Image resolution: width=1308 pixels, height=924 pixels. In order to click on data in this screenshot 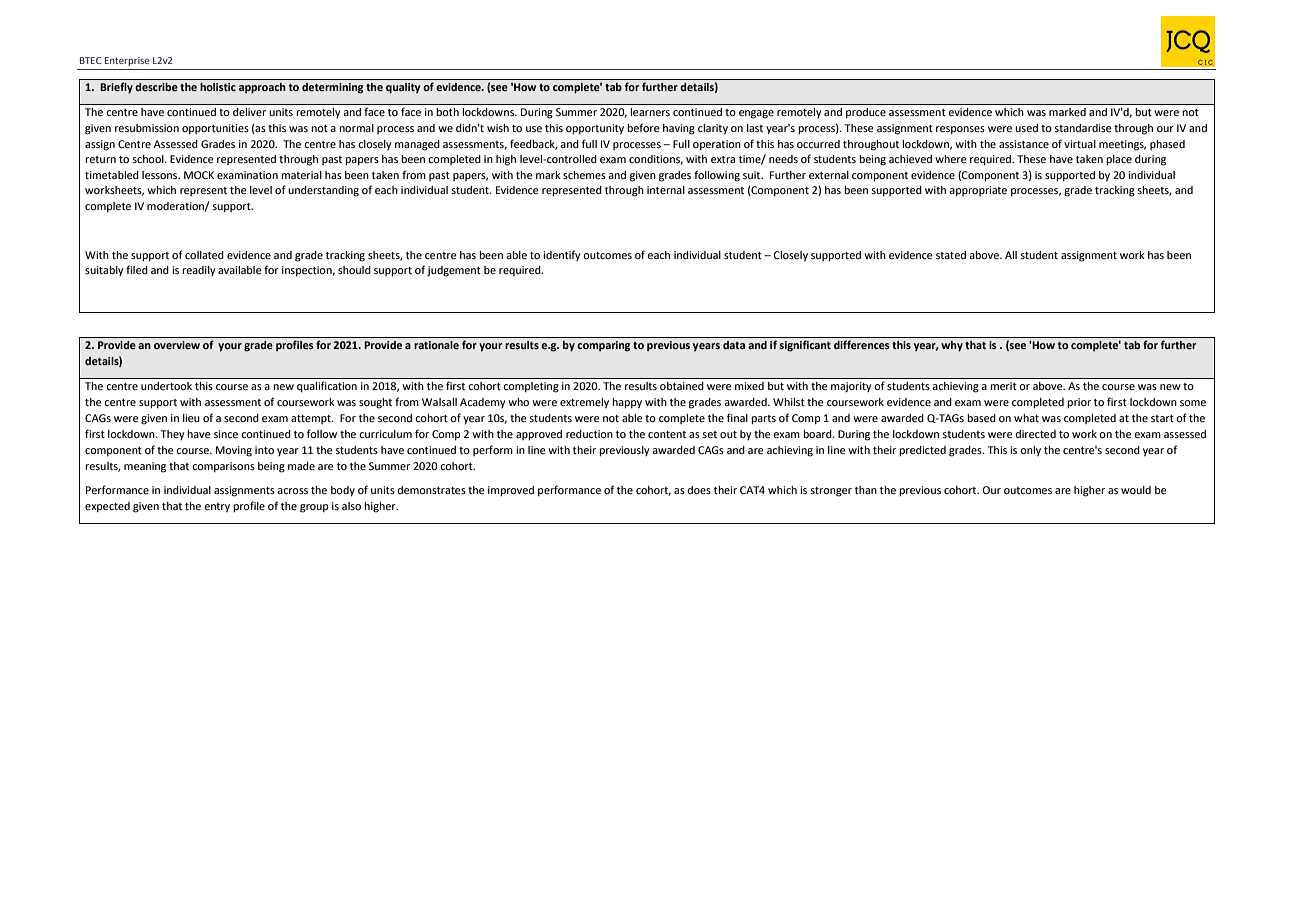, I will do `click(734, 345)`.
